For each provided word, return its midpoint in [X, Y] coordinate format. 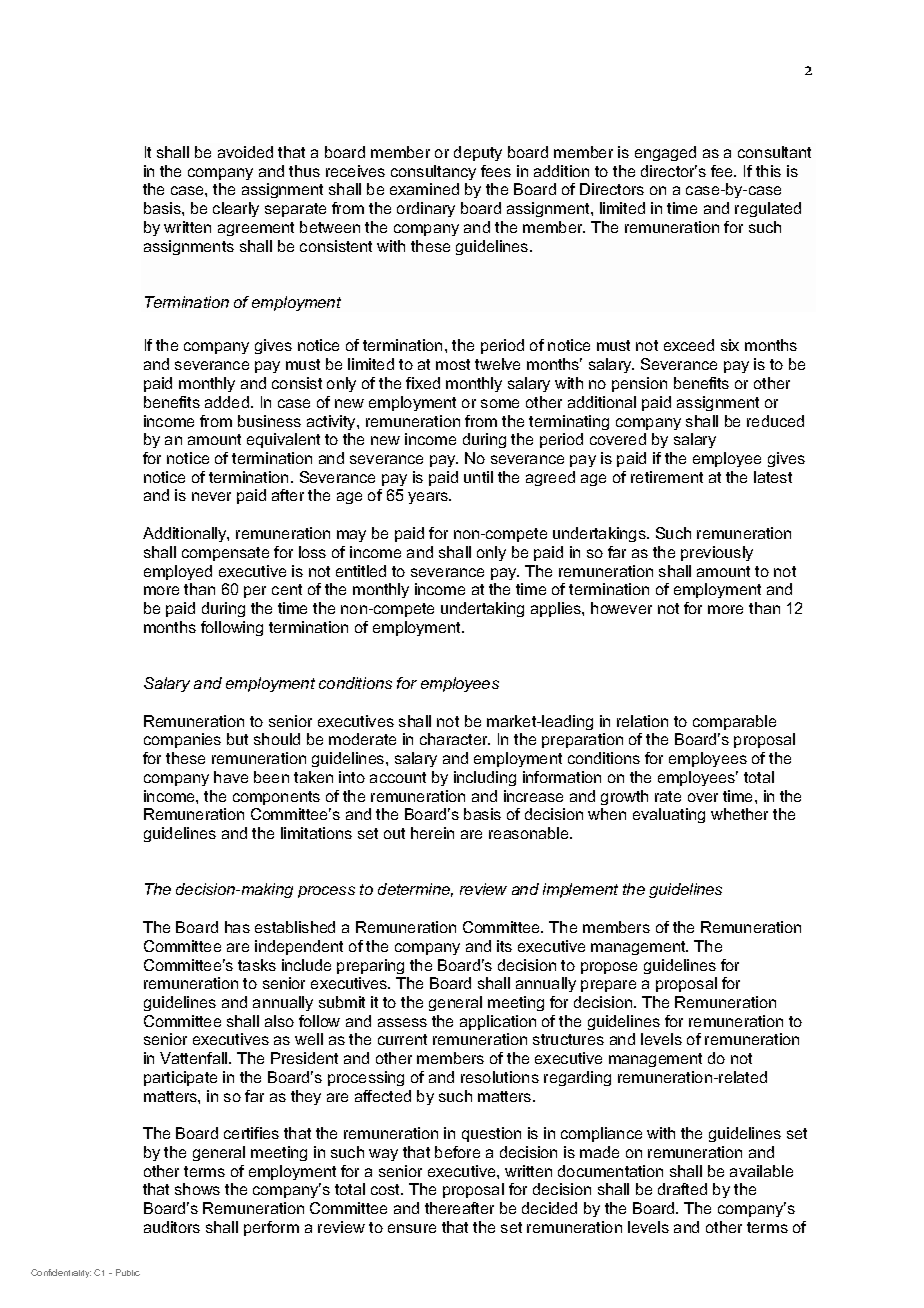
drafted [682, 1189]
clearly [236, 209]
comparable [734, 722]
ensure [412, 1228]
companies [182, 740]
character [455, 739]
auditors [172, 1227]
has [237, 927]
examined [424, 189]
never [211, 496]
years [429, 498]
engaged [665, 153]
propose [609, 968]
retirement [667, 477]
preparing [370, 966]
